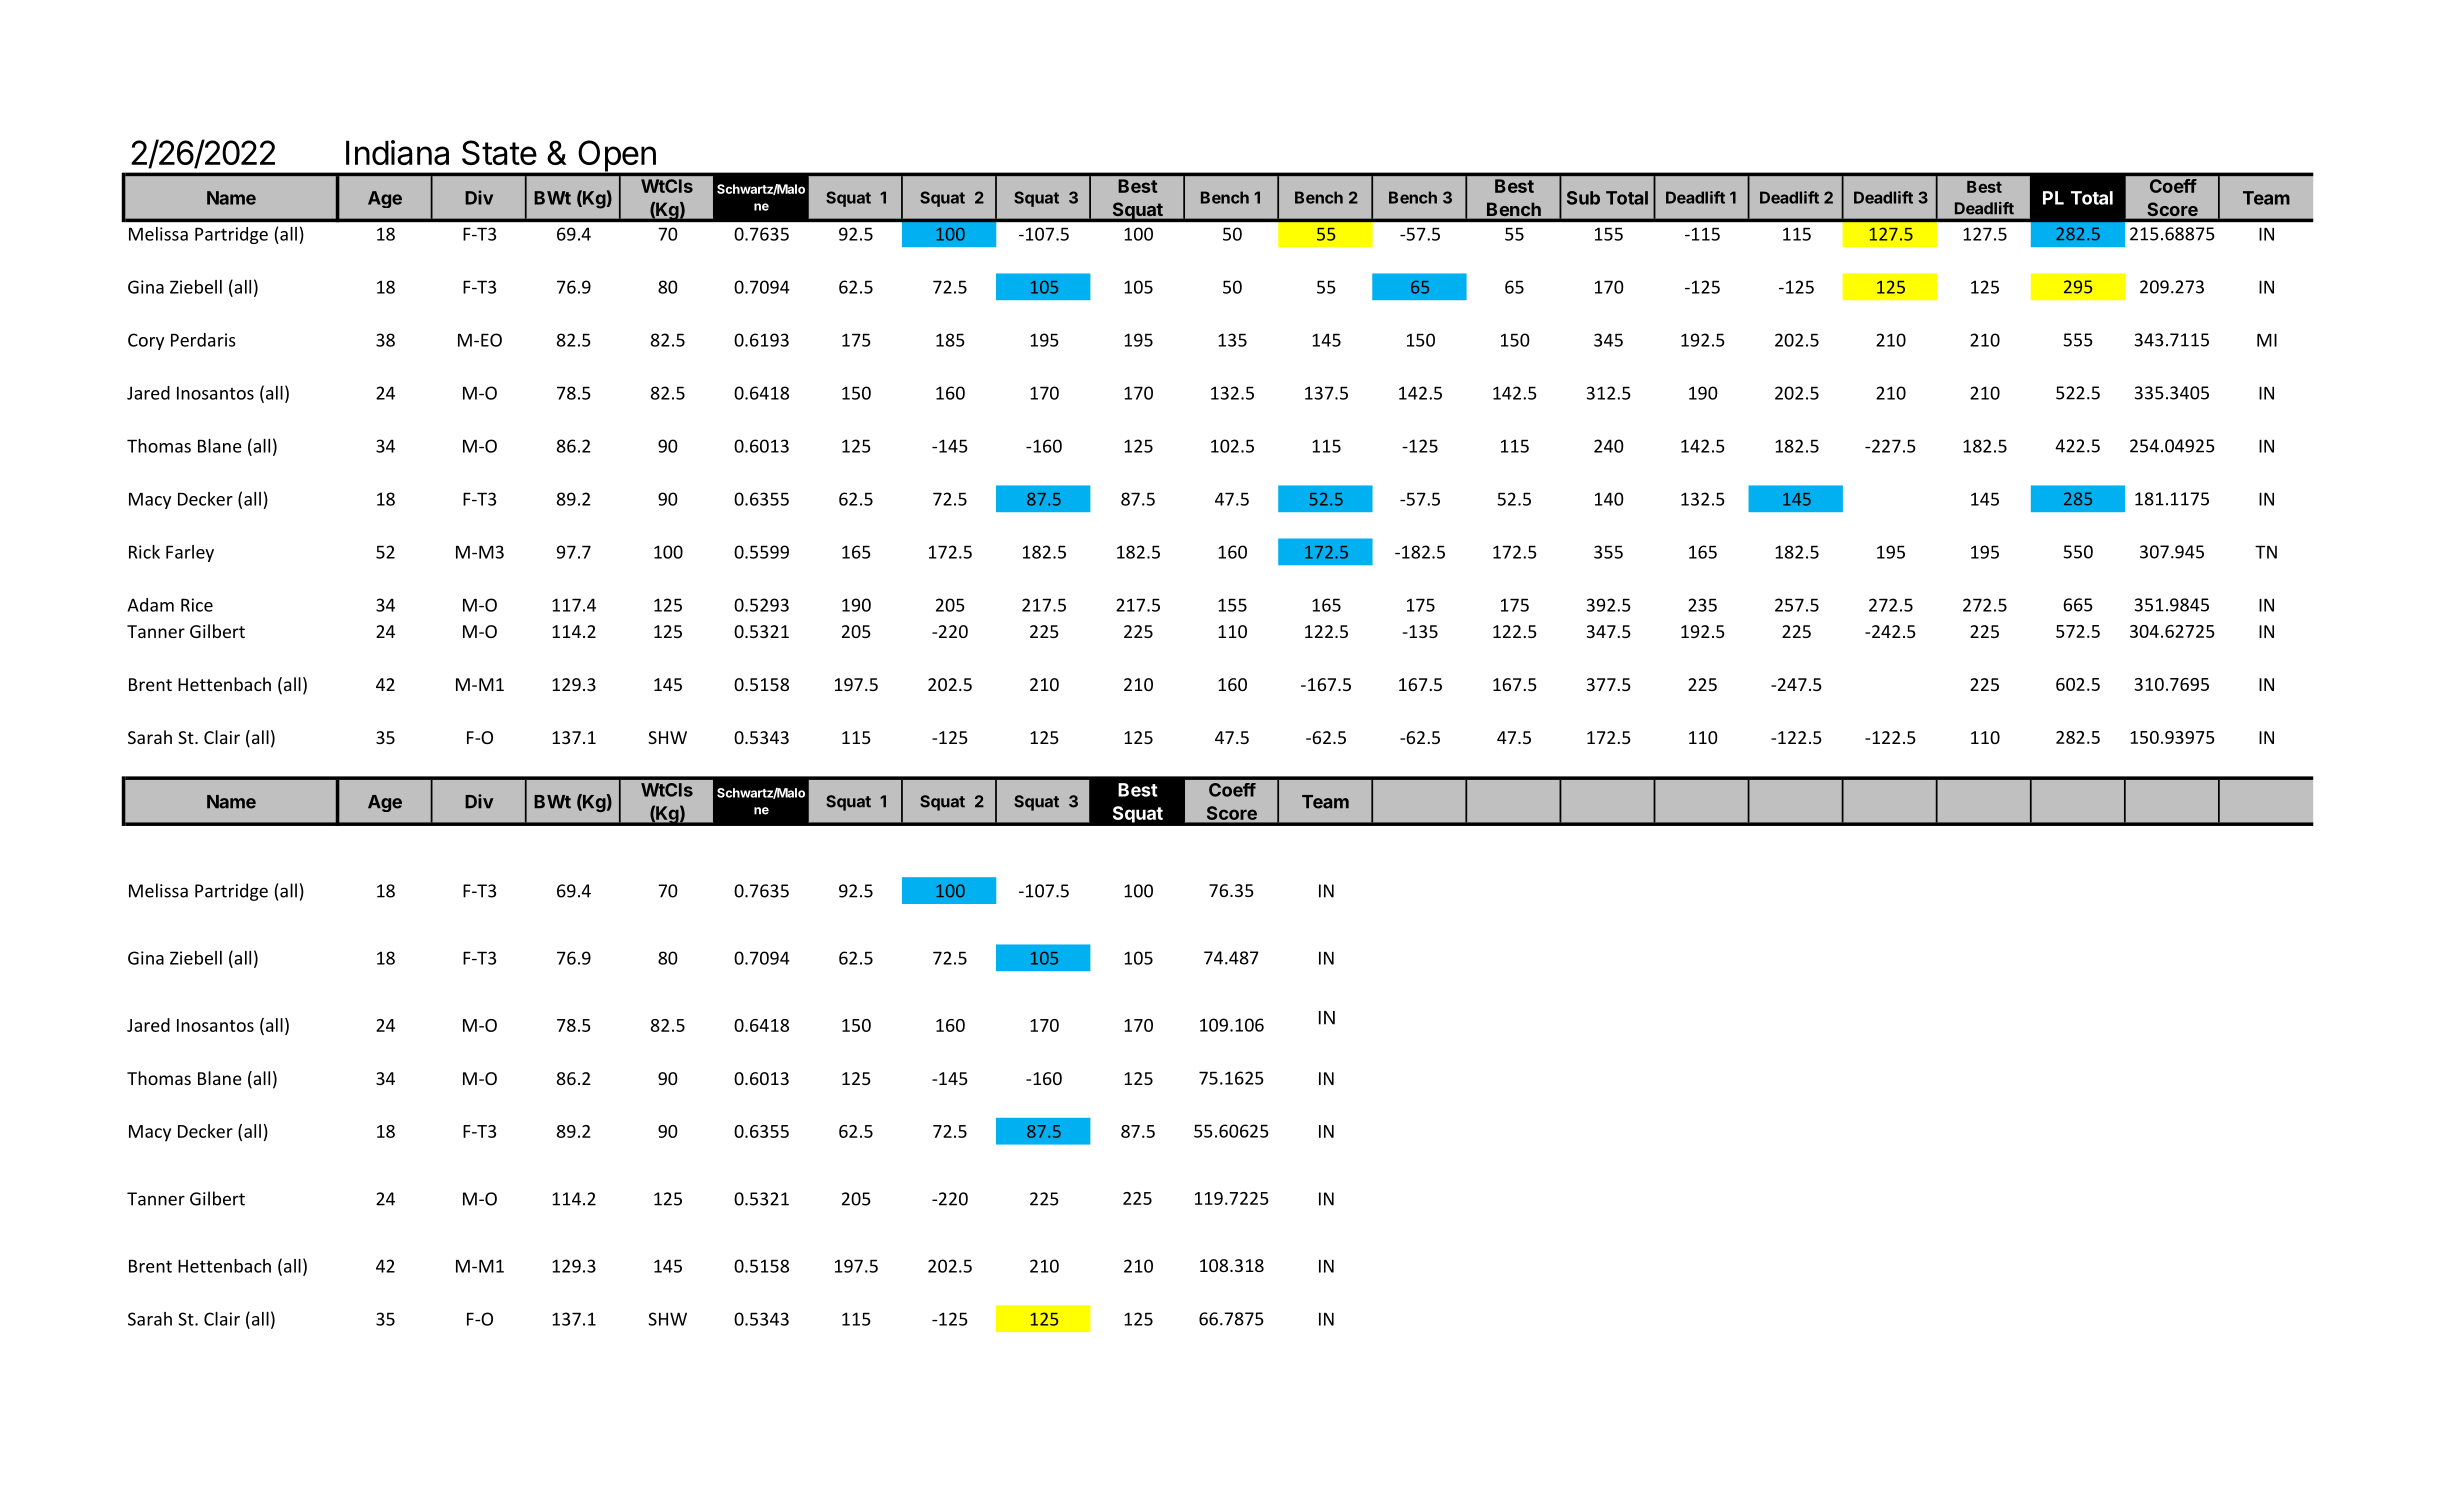 The image size is (2446, 1485). What do you see at coordinates (397, 152) in the screenshot?
I see `Indiana` at bounding box center [397, 152].
